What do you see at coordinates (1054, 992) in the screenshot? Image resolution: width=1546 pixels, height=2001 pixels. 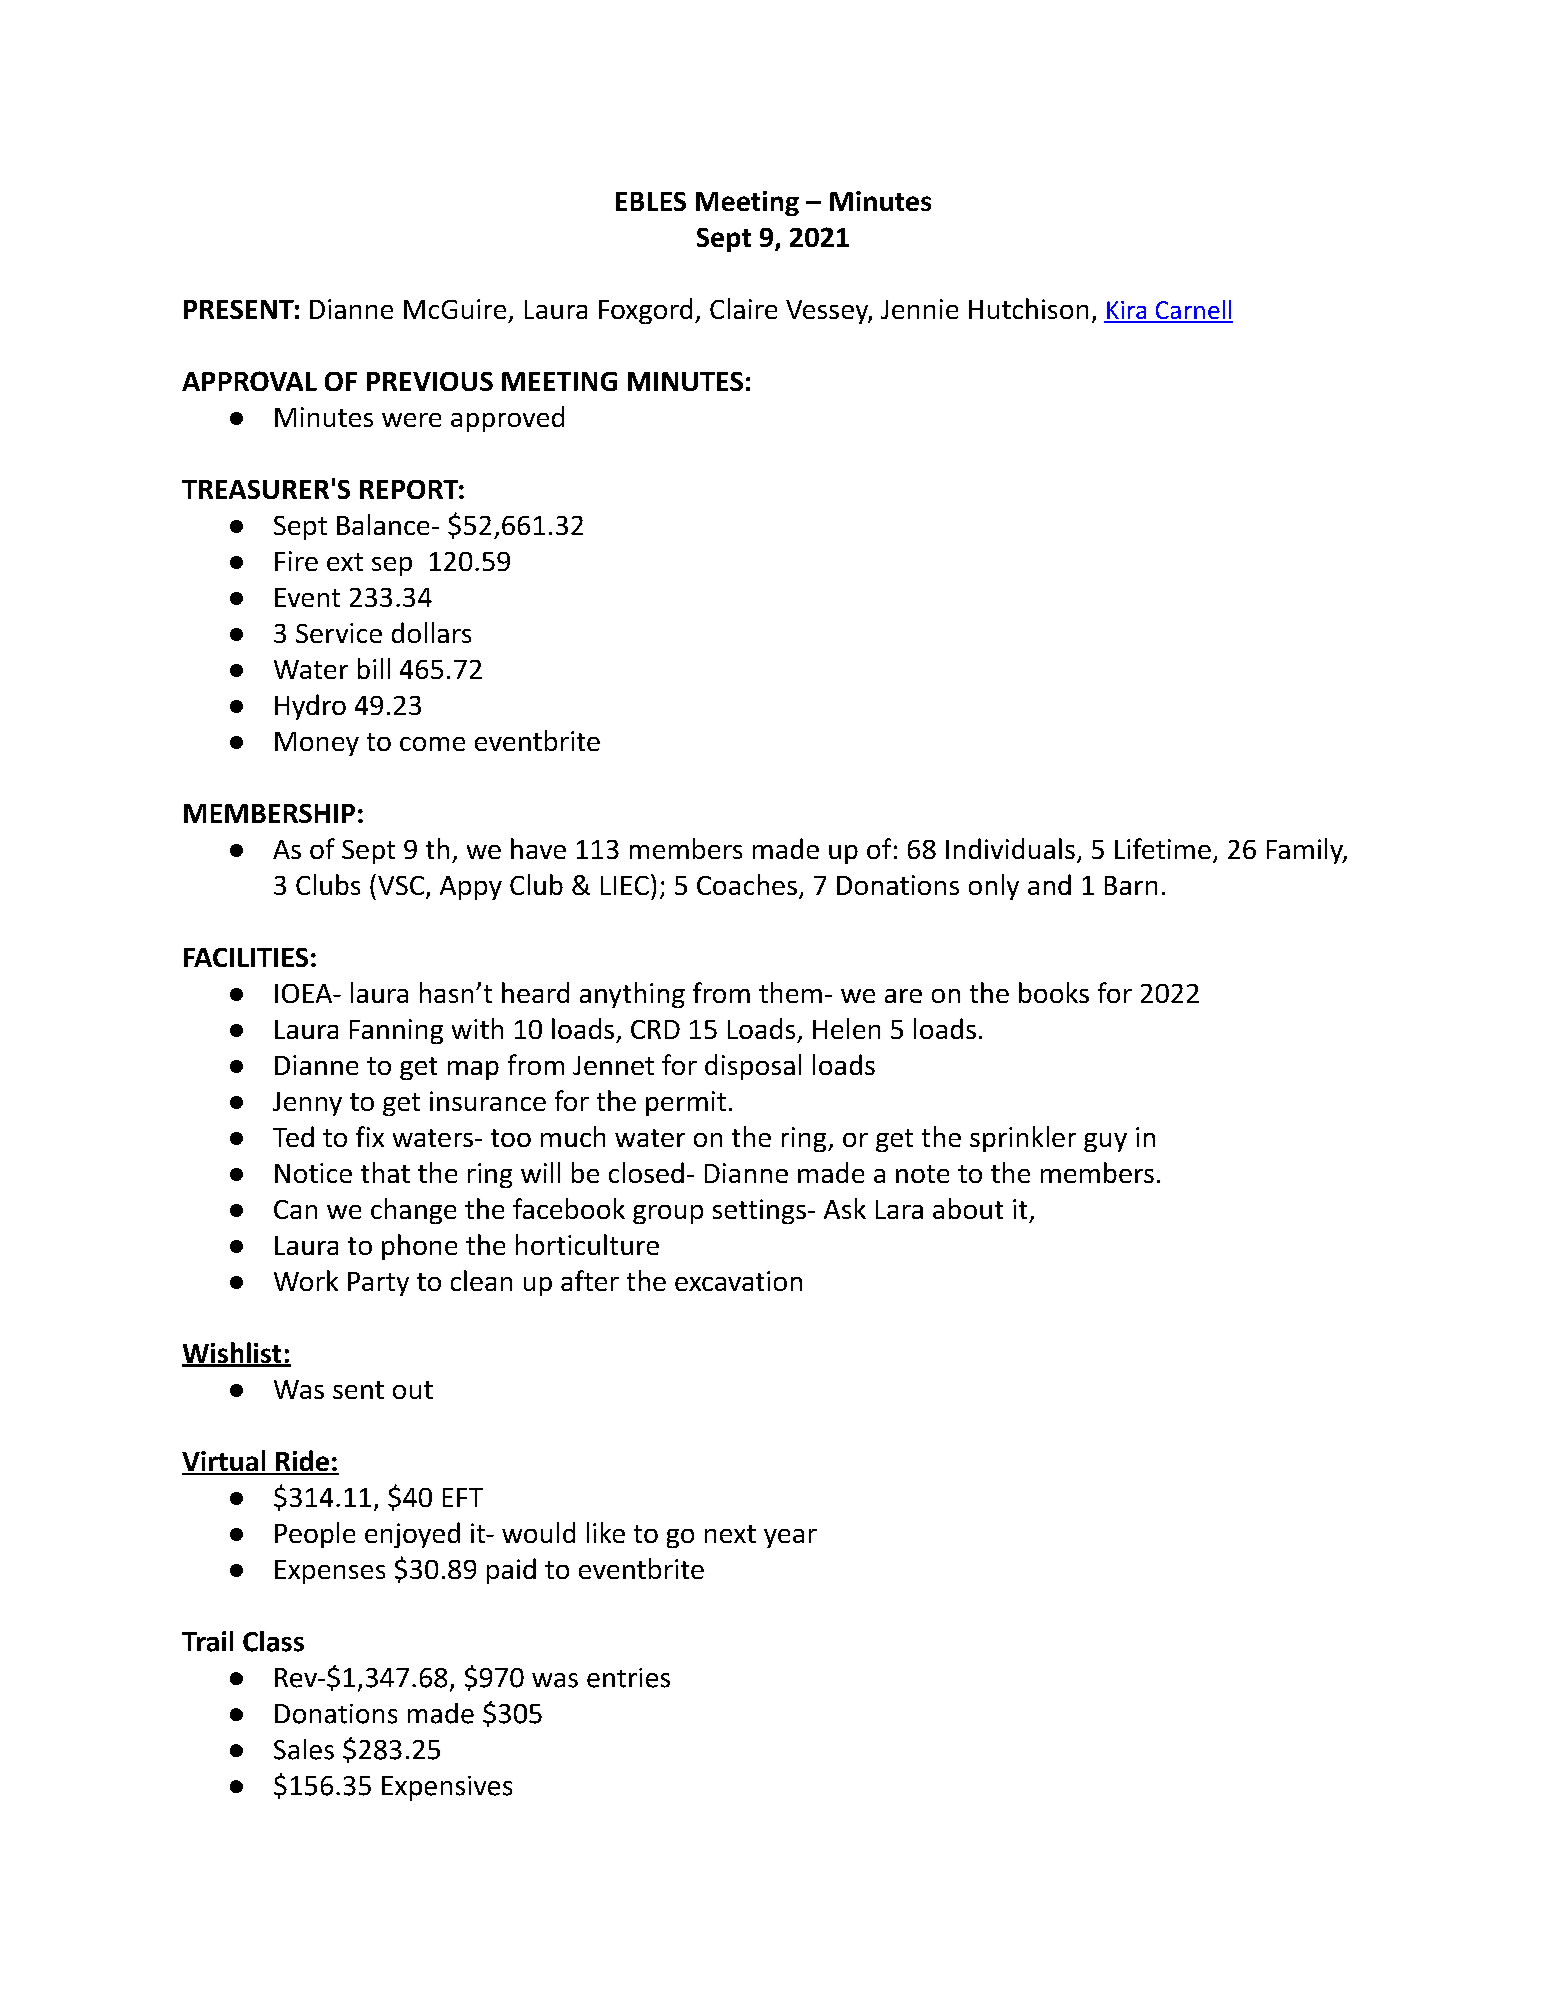 I see `books` at bounding box center [1054, 992].
